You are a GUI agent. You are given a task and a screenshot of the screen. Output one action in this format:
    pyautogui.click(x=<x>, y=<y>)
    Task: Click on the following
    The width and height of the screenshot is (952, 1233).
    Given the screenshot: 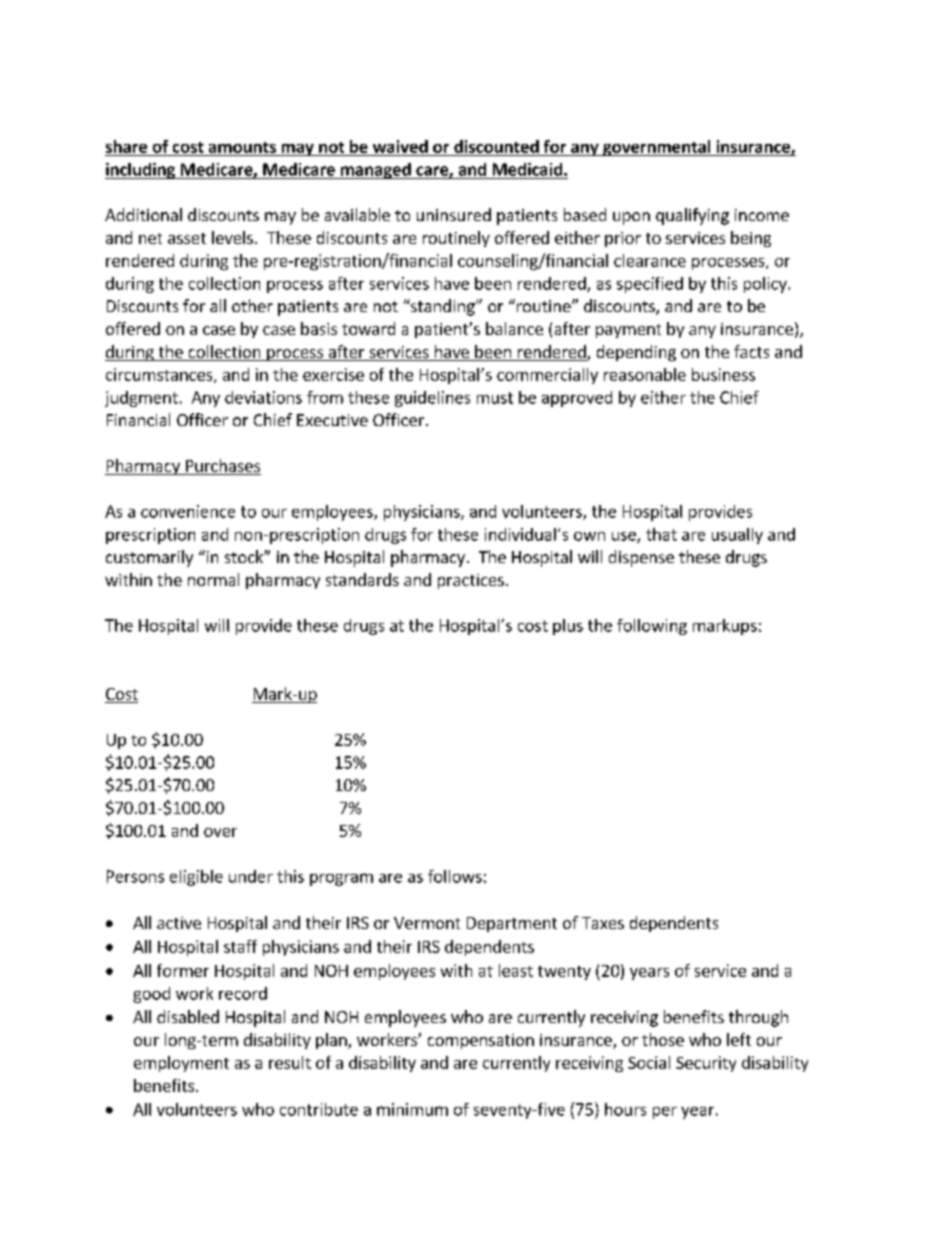 What is the action you would take?
    pyautogui.click(x=652, y=627)
